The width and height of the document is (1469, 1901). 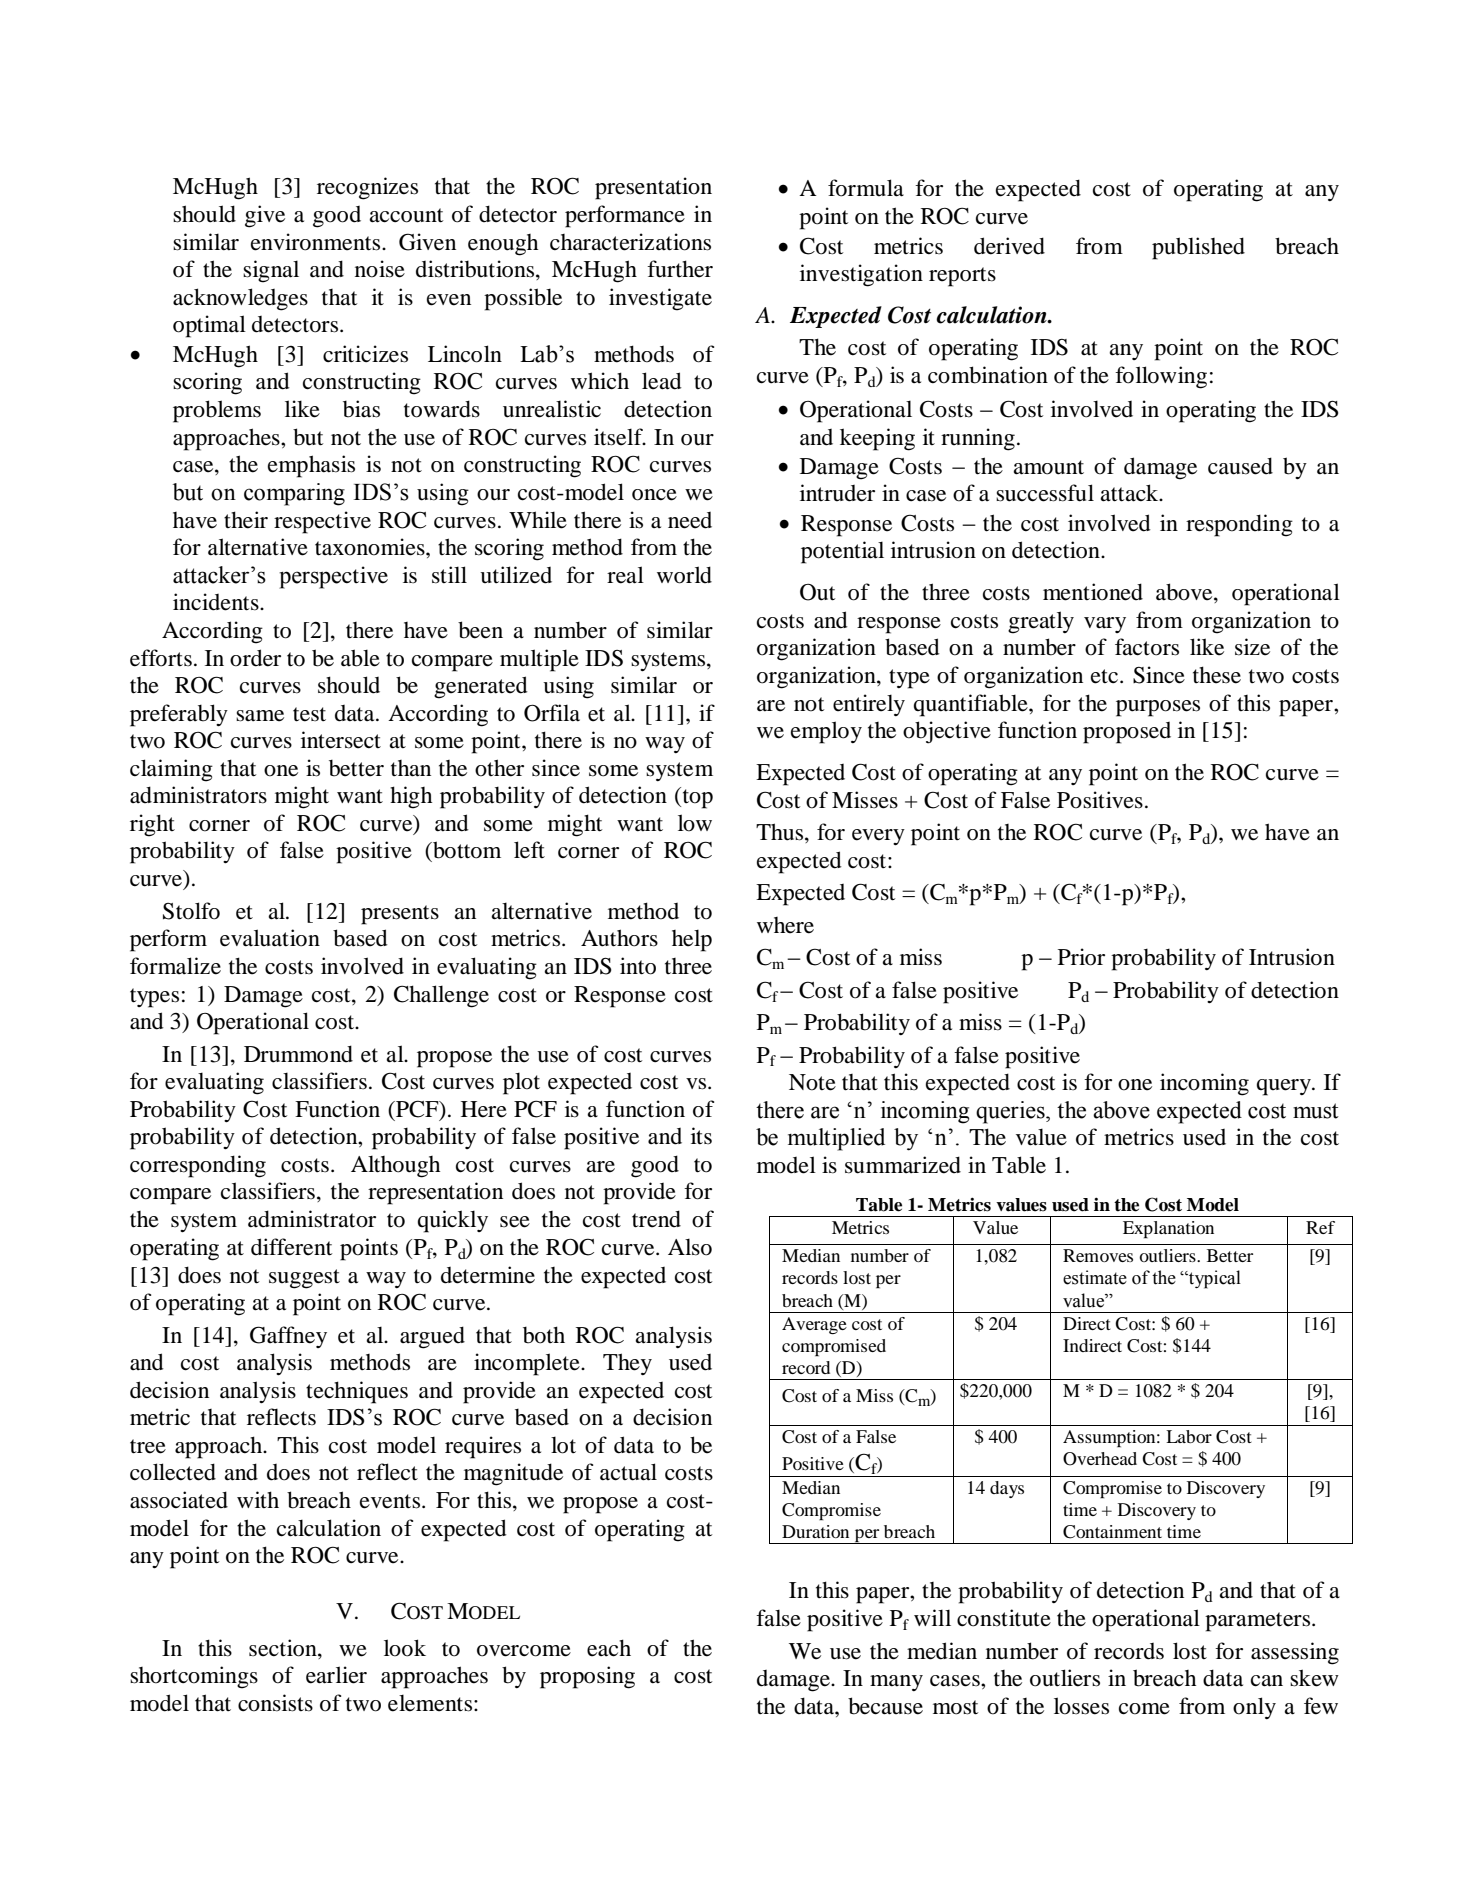 I want to click on environments, so click(x=317, y=242).
